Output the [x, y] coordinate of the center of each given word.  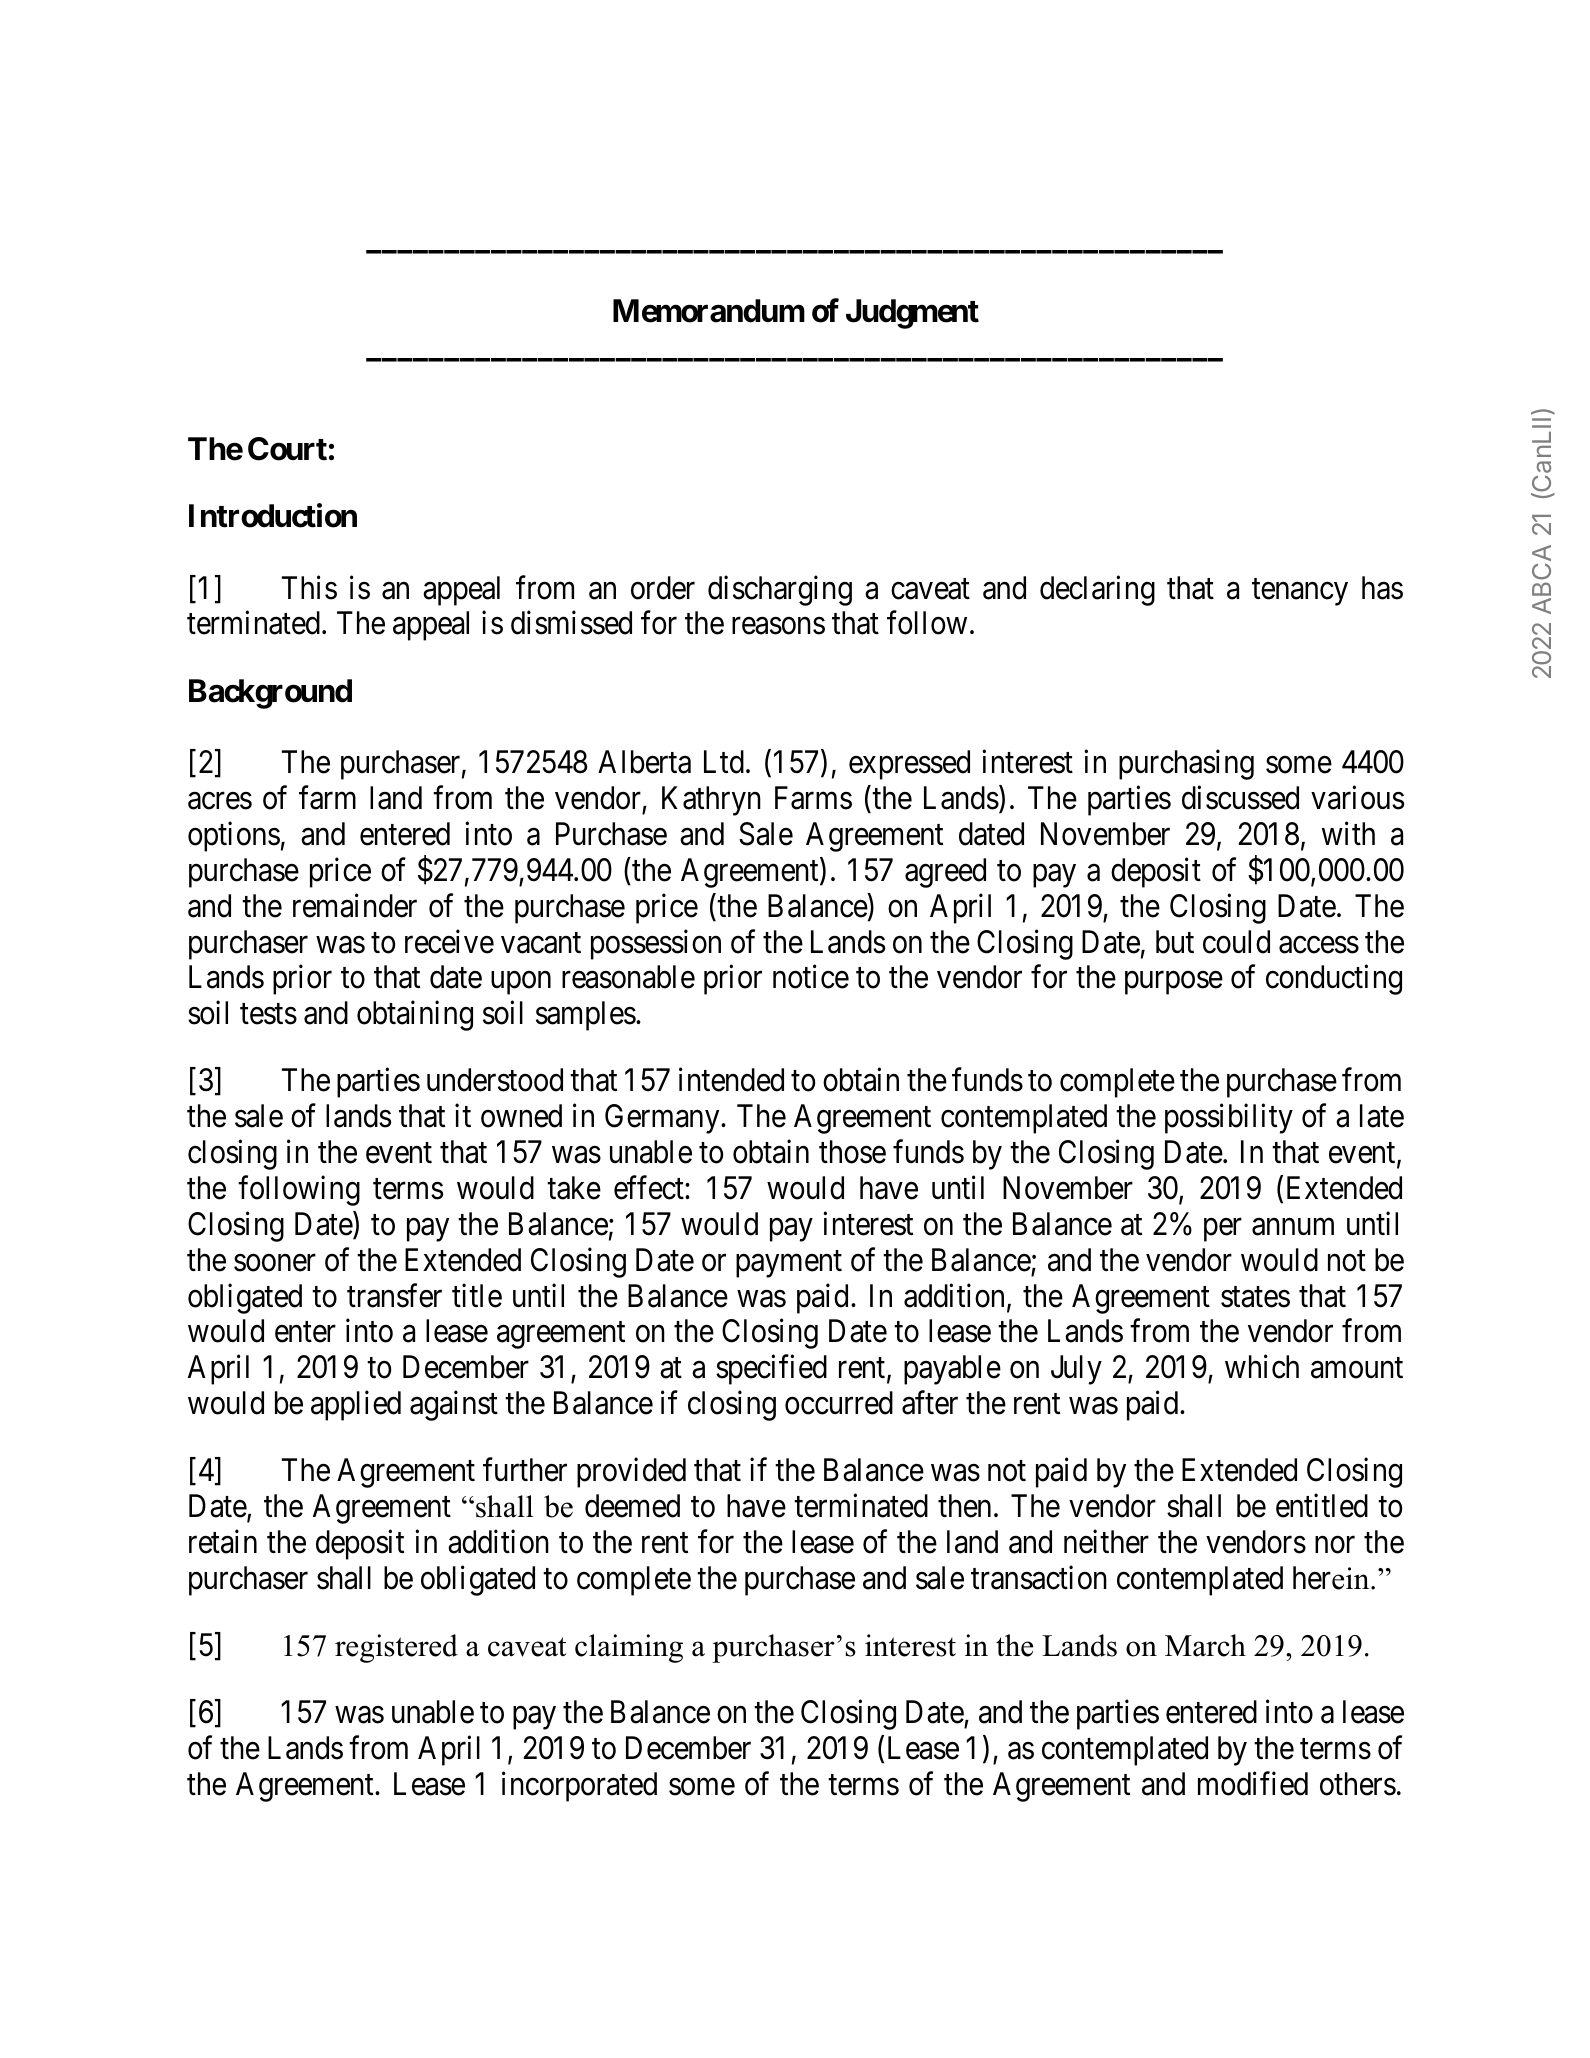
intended [731, 1080]
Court [287, 449]
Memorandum [709, 311]
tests [268, 1014]
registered [396, 1648]
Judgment [912, 314]
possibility [1229, 1119]
